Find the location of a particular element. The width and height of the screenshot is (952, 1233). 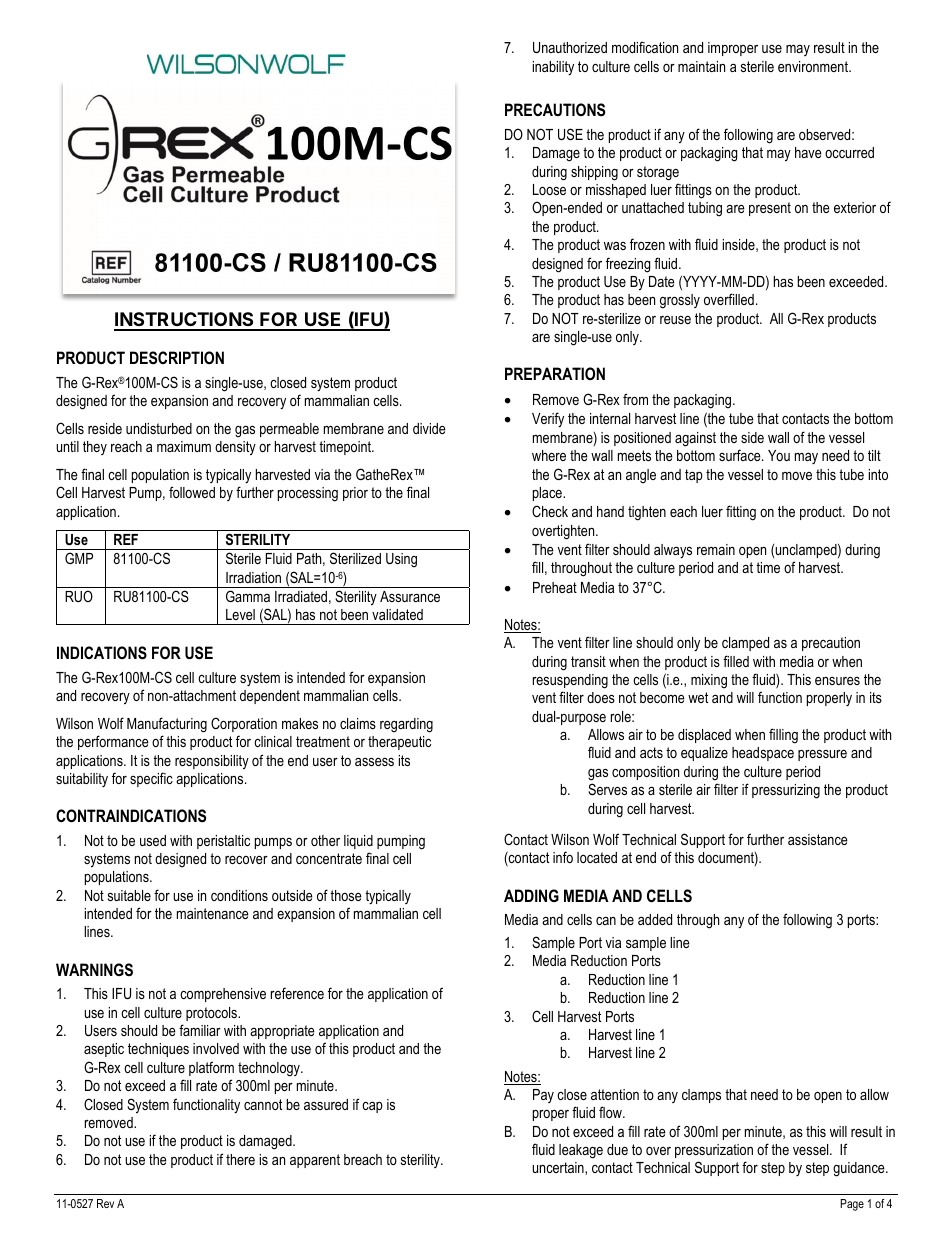

inability is located at coordinates (553, 68).
